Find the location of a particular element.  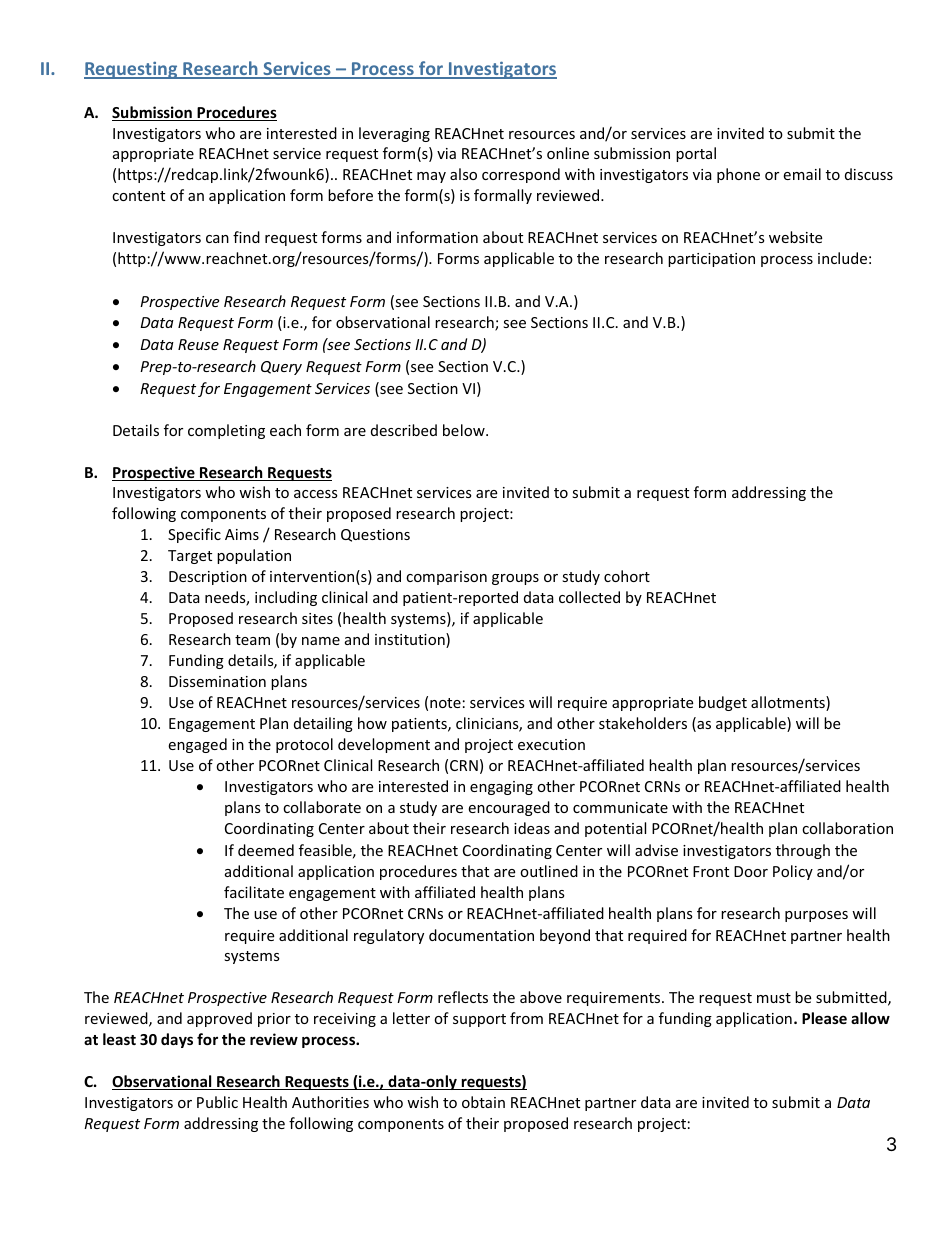

email is located at coordinates (802, 174).
